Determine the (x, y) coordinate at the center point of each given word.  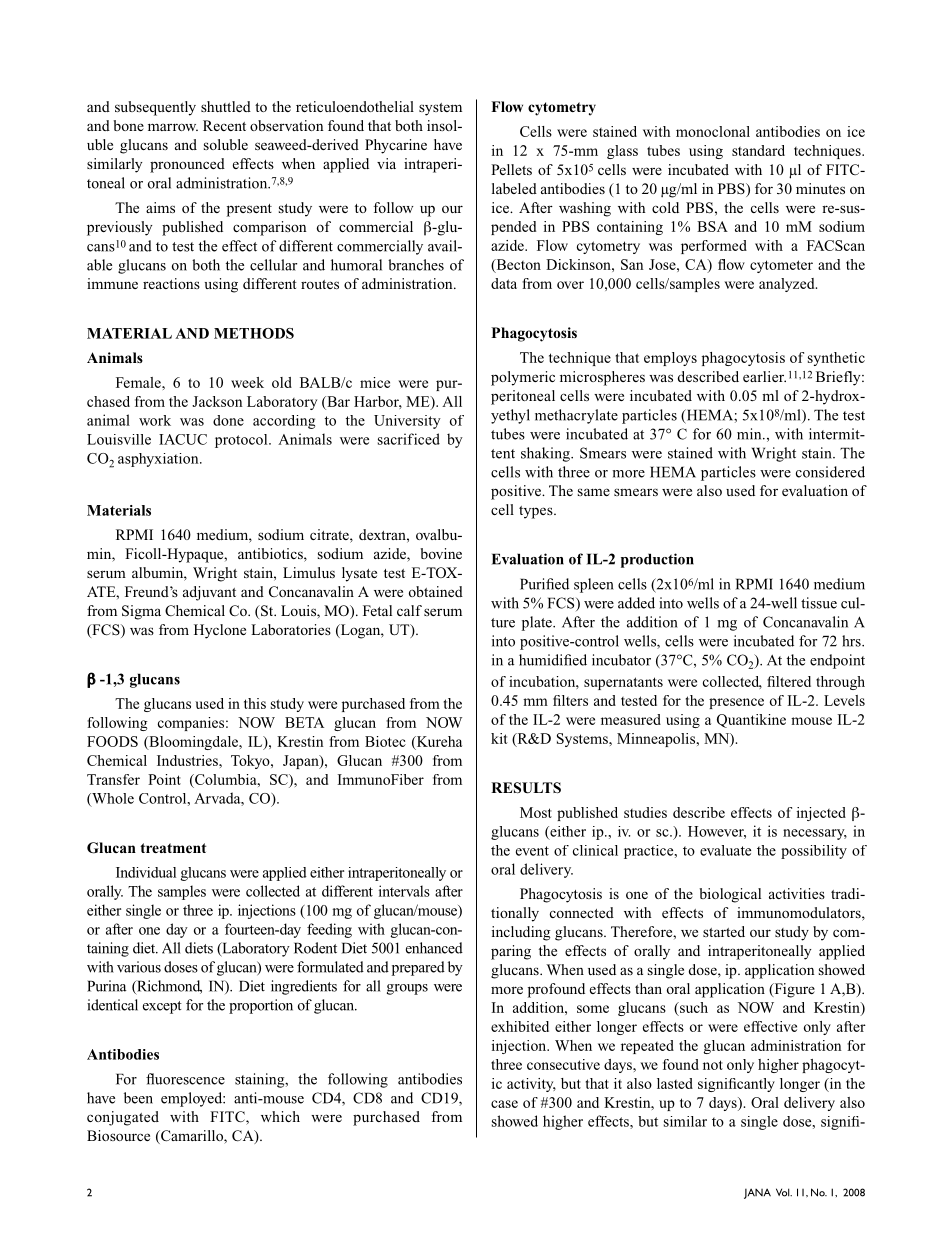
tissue (819, 603)
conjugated (123, 1118)
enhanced (434, 948)
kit (499, 738)
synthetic (836, 359)
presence (736, 703)
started (724, 931)
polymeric (523, 378)
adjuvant (209, 593)
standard (758, 150)
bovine (441, 553)
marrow (173, 127)
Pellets (511, 169)
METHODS (254, 333)
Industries (188, 760)
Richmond (168, 987)
